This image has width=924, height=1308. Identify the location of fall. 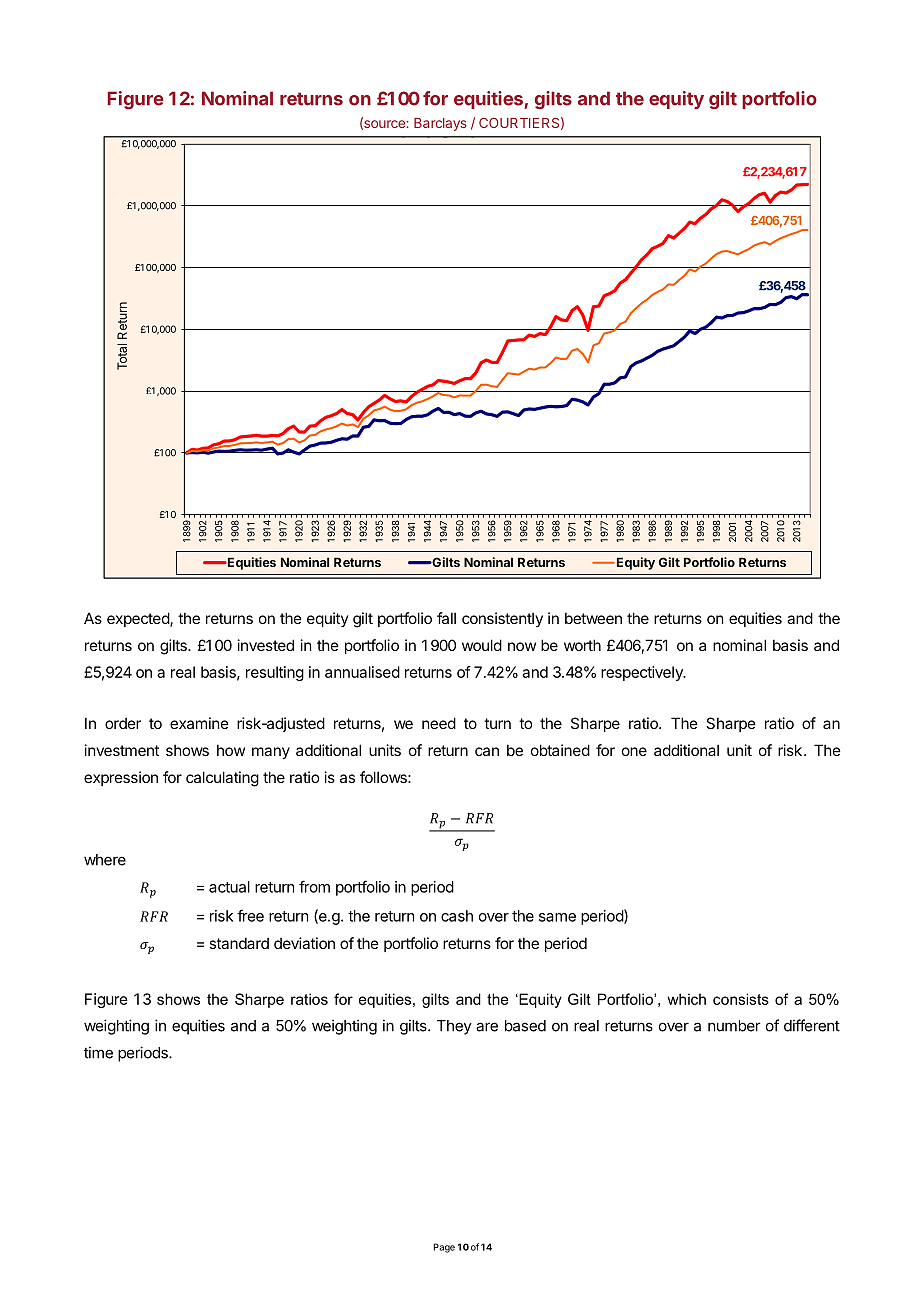
(446, 618).
